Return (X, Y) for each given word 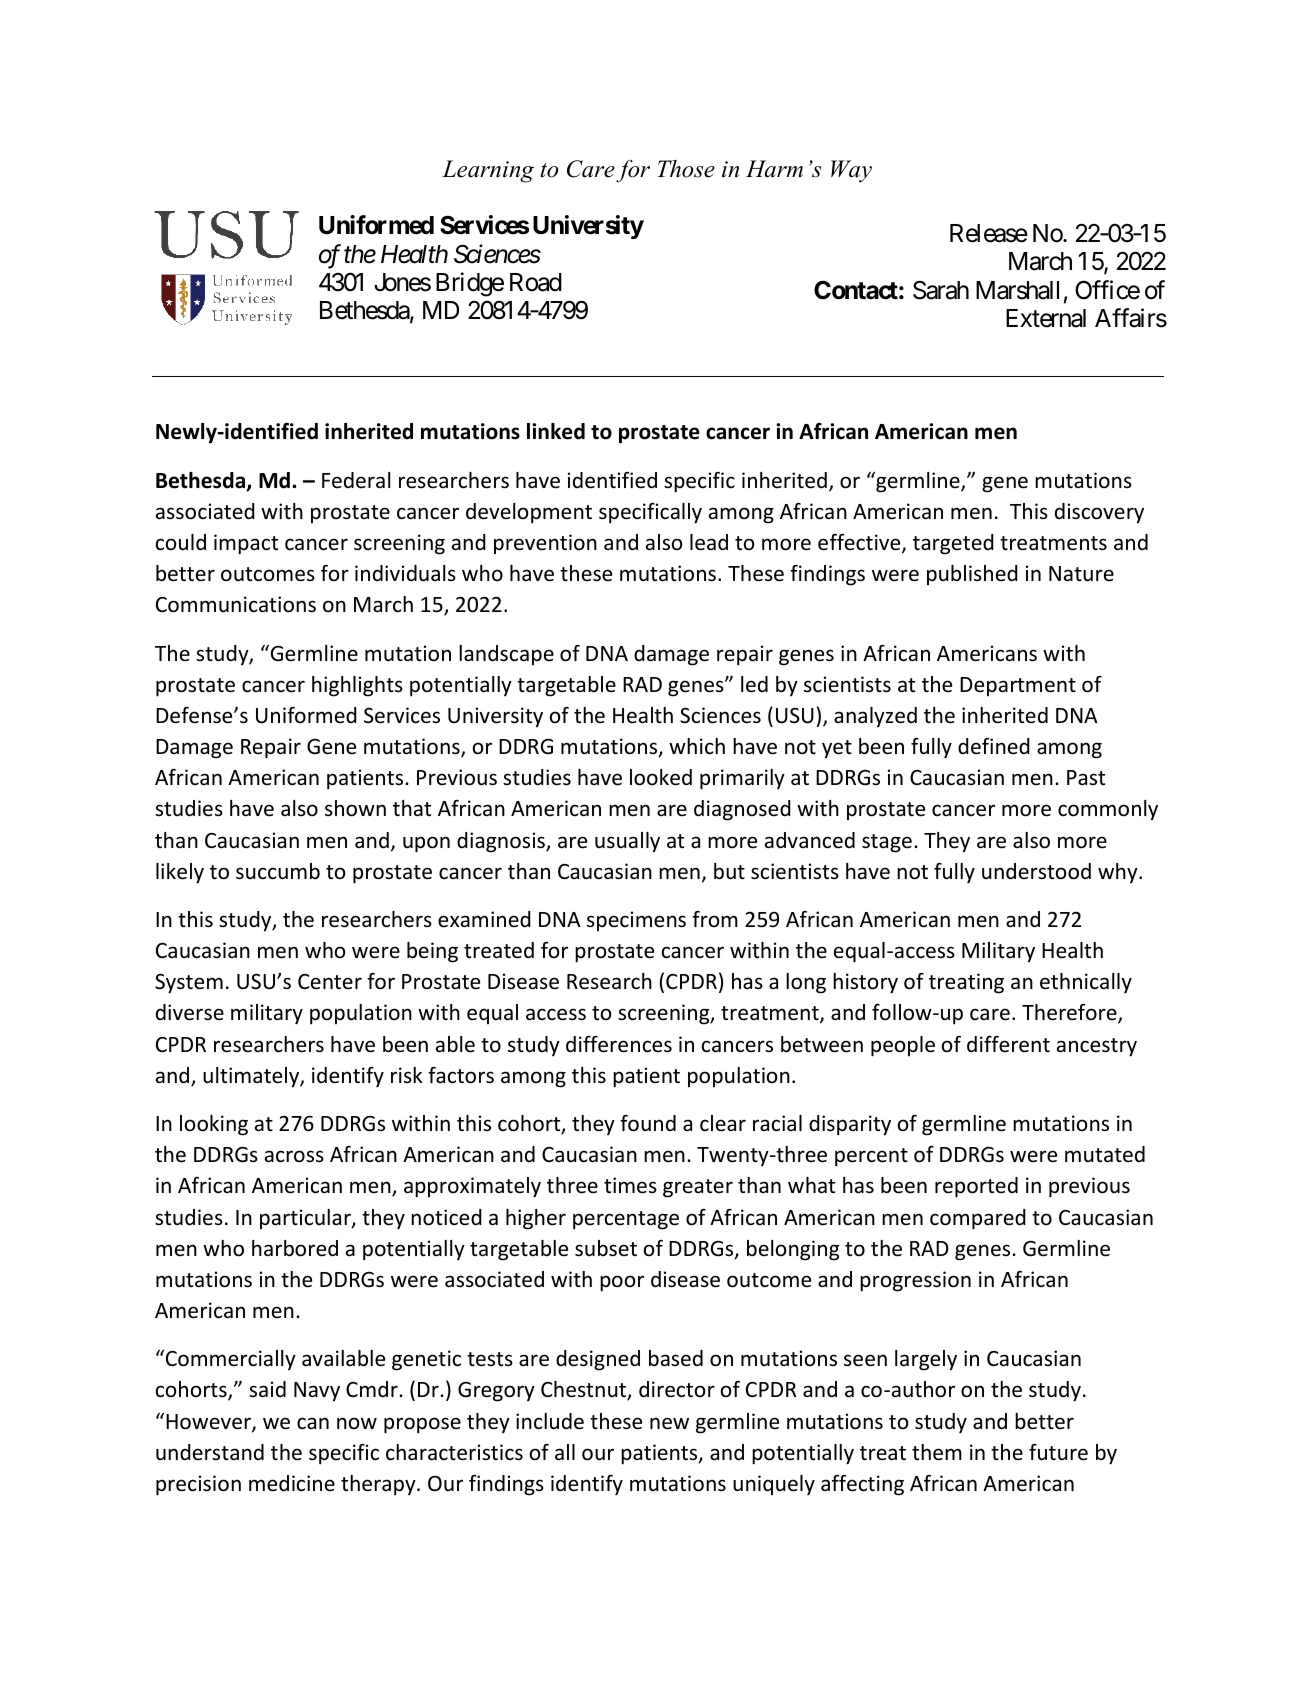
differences (619, 1044)
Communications (236, 604)
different (1008, 1044)
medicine (292, 1483)
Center (330, 981)
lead (709, 542)
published (972, 575)
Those (686, 169)
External (1046, 318)
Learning (488, 171)
